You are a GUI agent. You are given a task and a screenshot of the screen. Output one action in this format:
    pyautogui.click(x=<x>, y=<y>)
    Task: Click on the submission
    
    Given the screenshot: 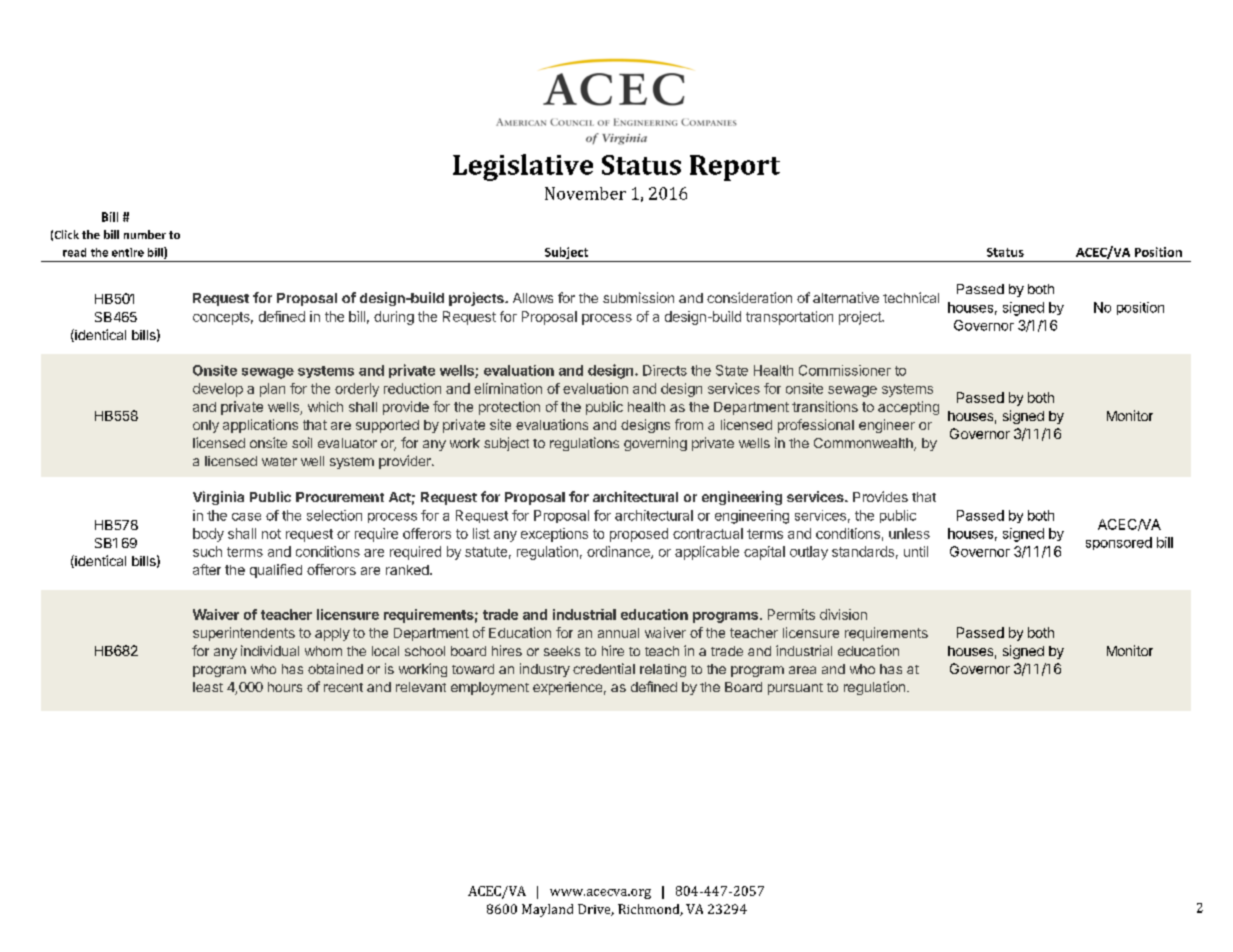 What is the action you would take?
    pyautogui.click(x=638, y=297)
